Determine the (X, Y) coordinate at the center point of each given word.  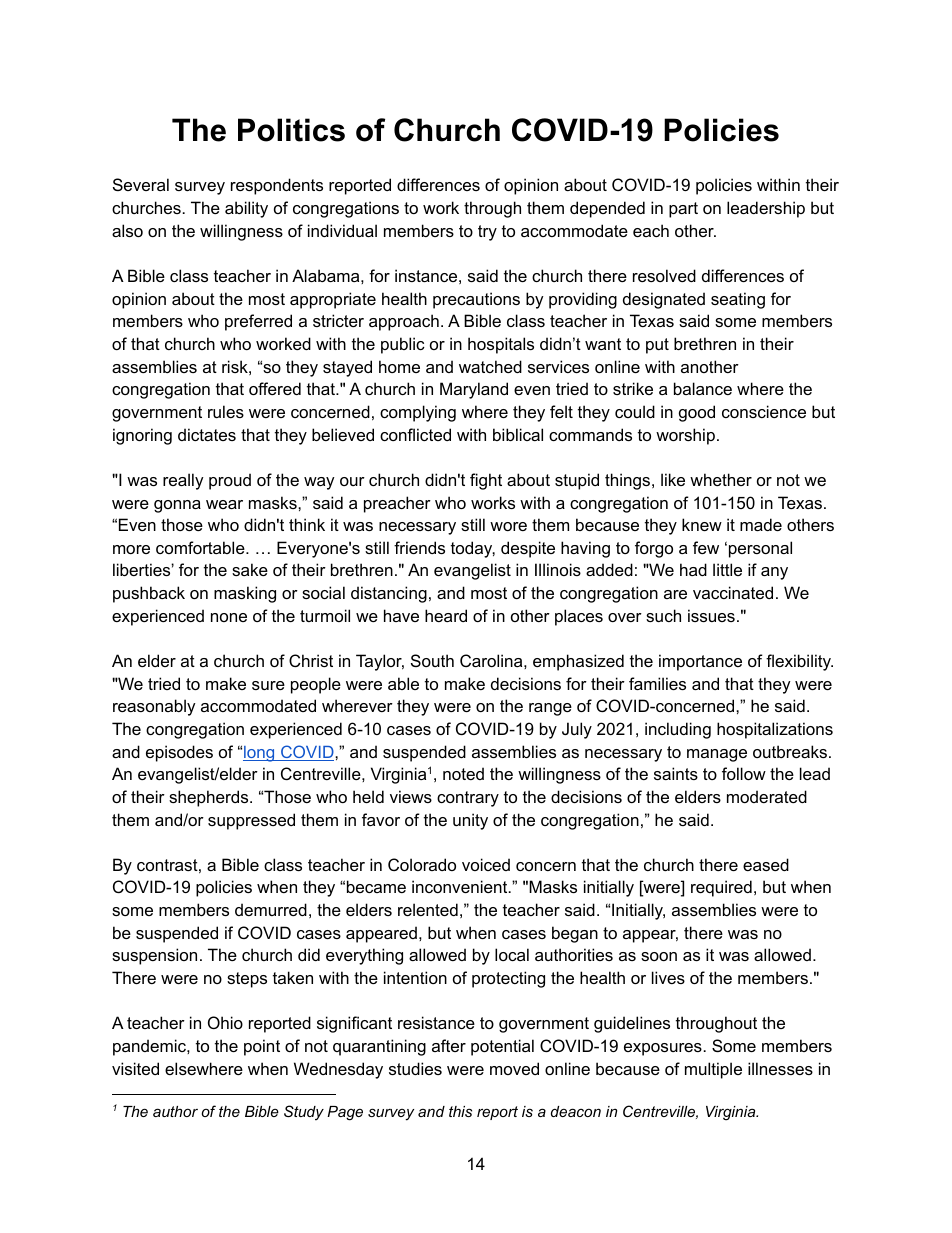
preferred (258, 322)
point (262, 1047)
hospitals (501, 345)
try (487, 233)
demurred (271, 909)
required (721, 888)
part (683, 210)
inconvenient (461, 886)
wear (224, 504)
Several (141, 184)
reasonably (154, 707)
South (432, 660)
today (473, 549)
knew (702, 524)
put (657, 346)
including (678, 730)
